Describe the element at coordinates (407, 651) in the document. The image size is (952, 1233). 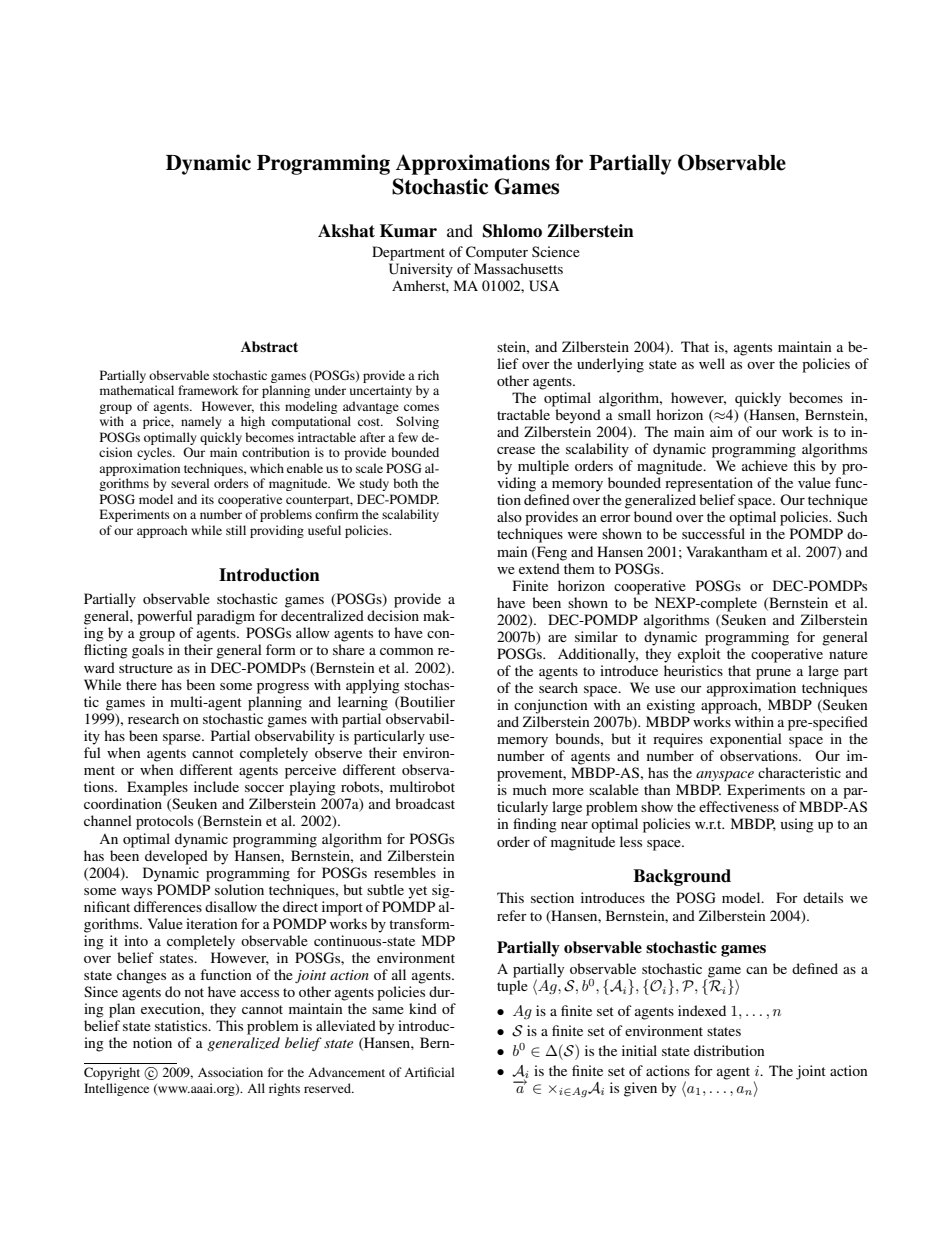
I see `common` at that location.
